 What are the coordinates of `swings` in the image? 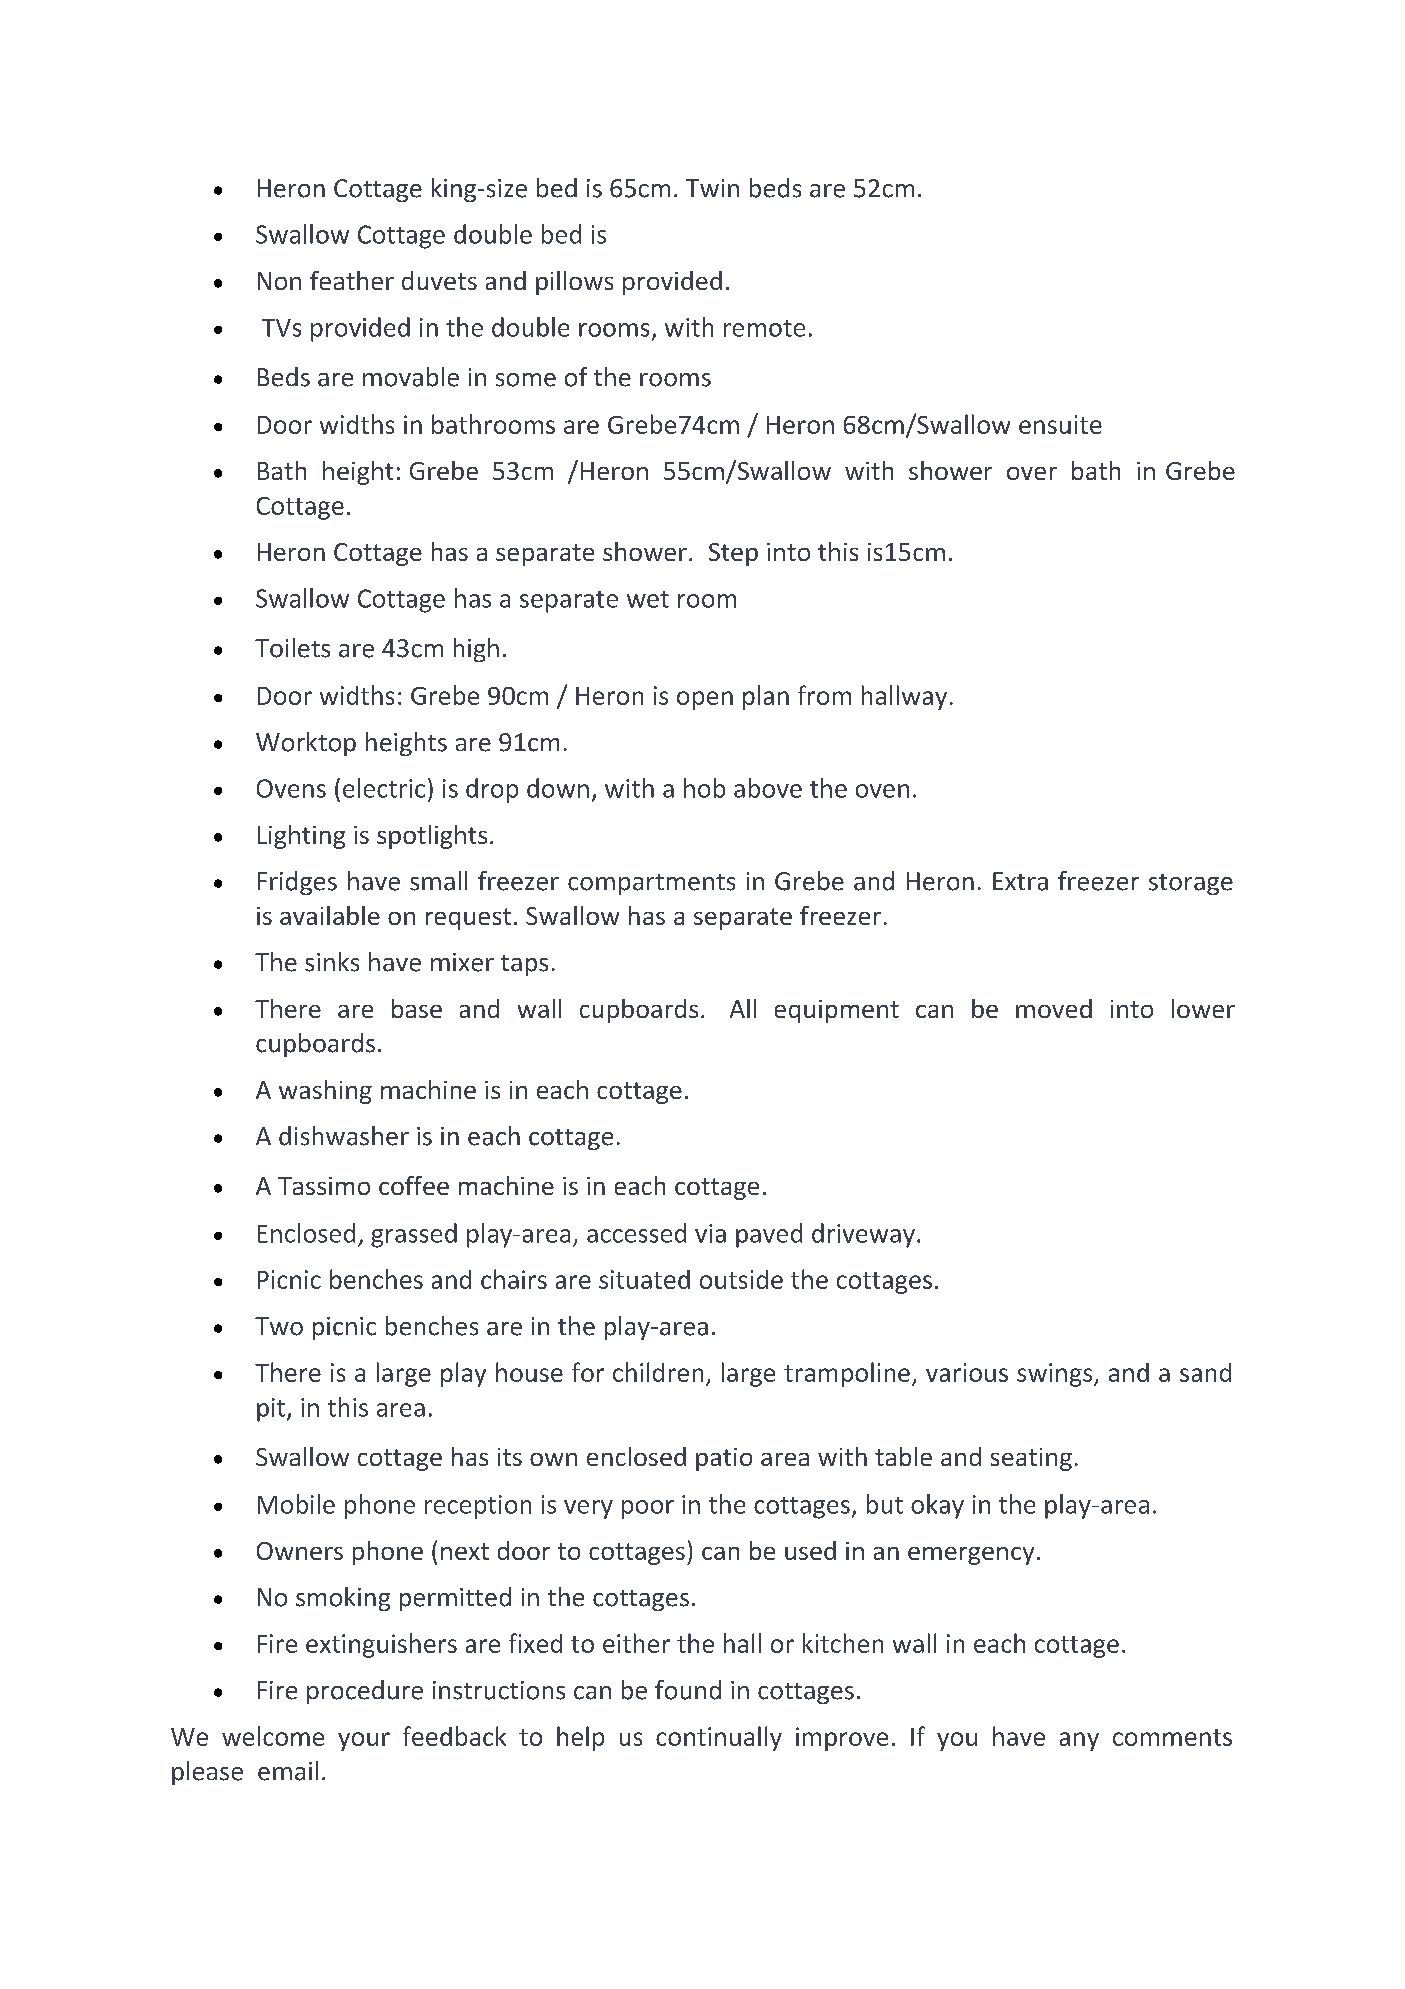 It's located at (1056, 1375).
